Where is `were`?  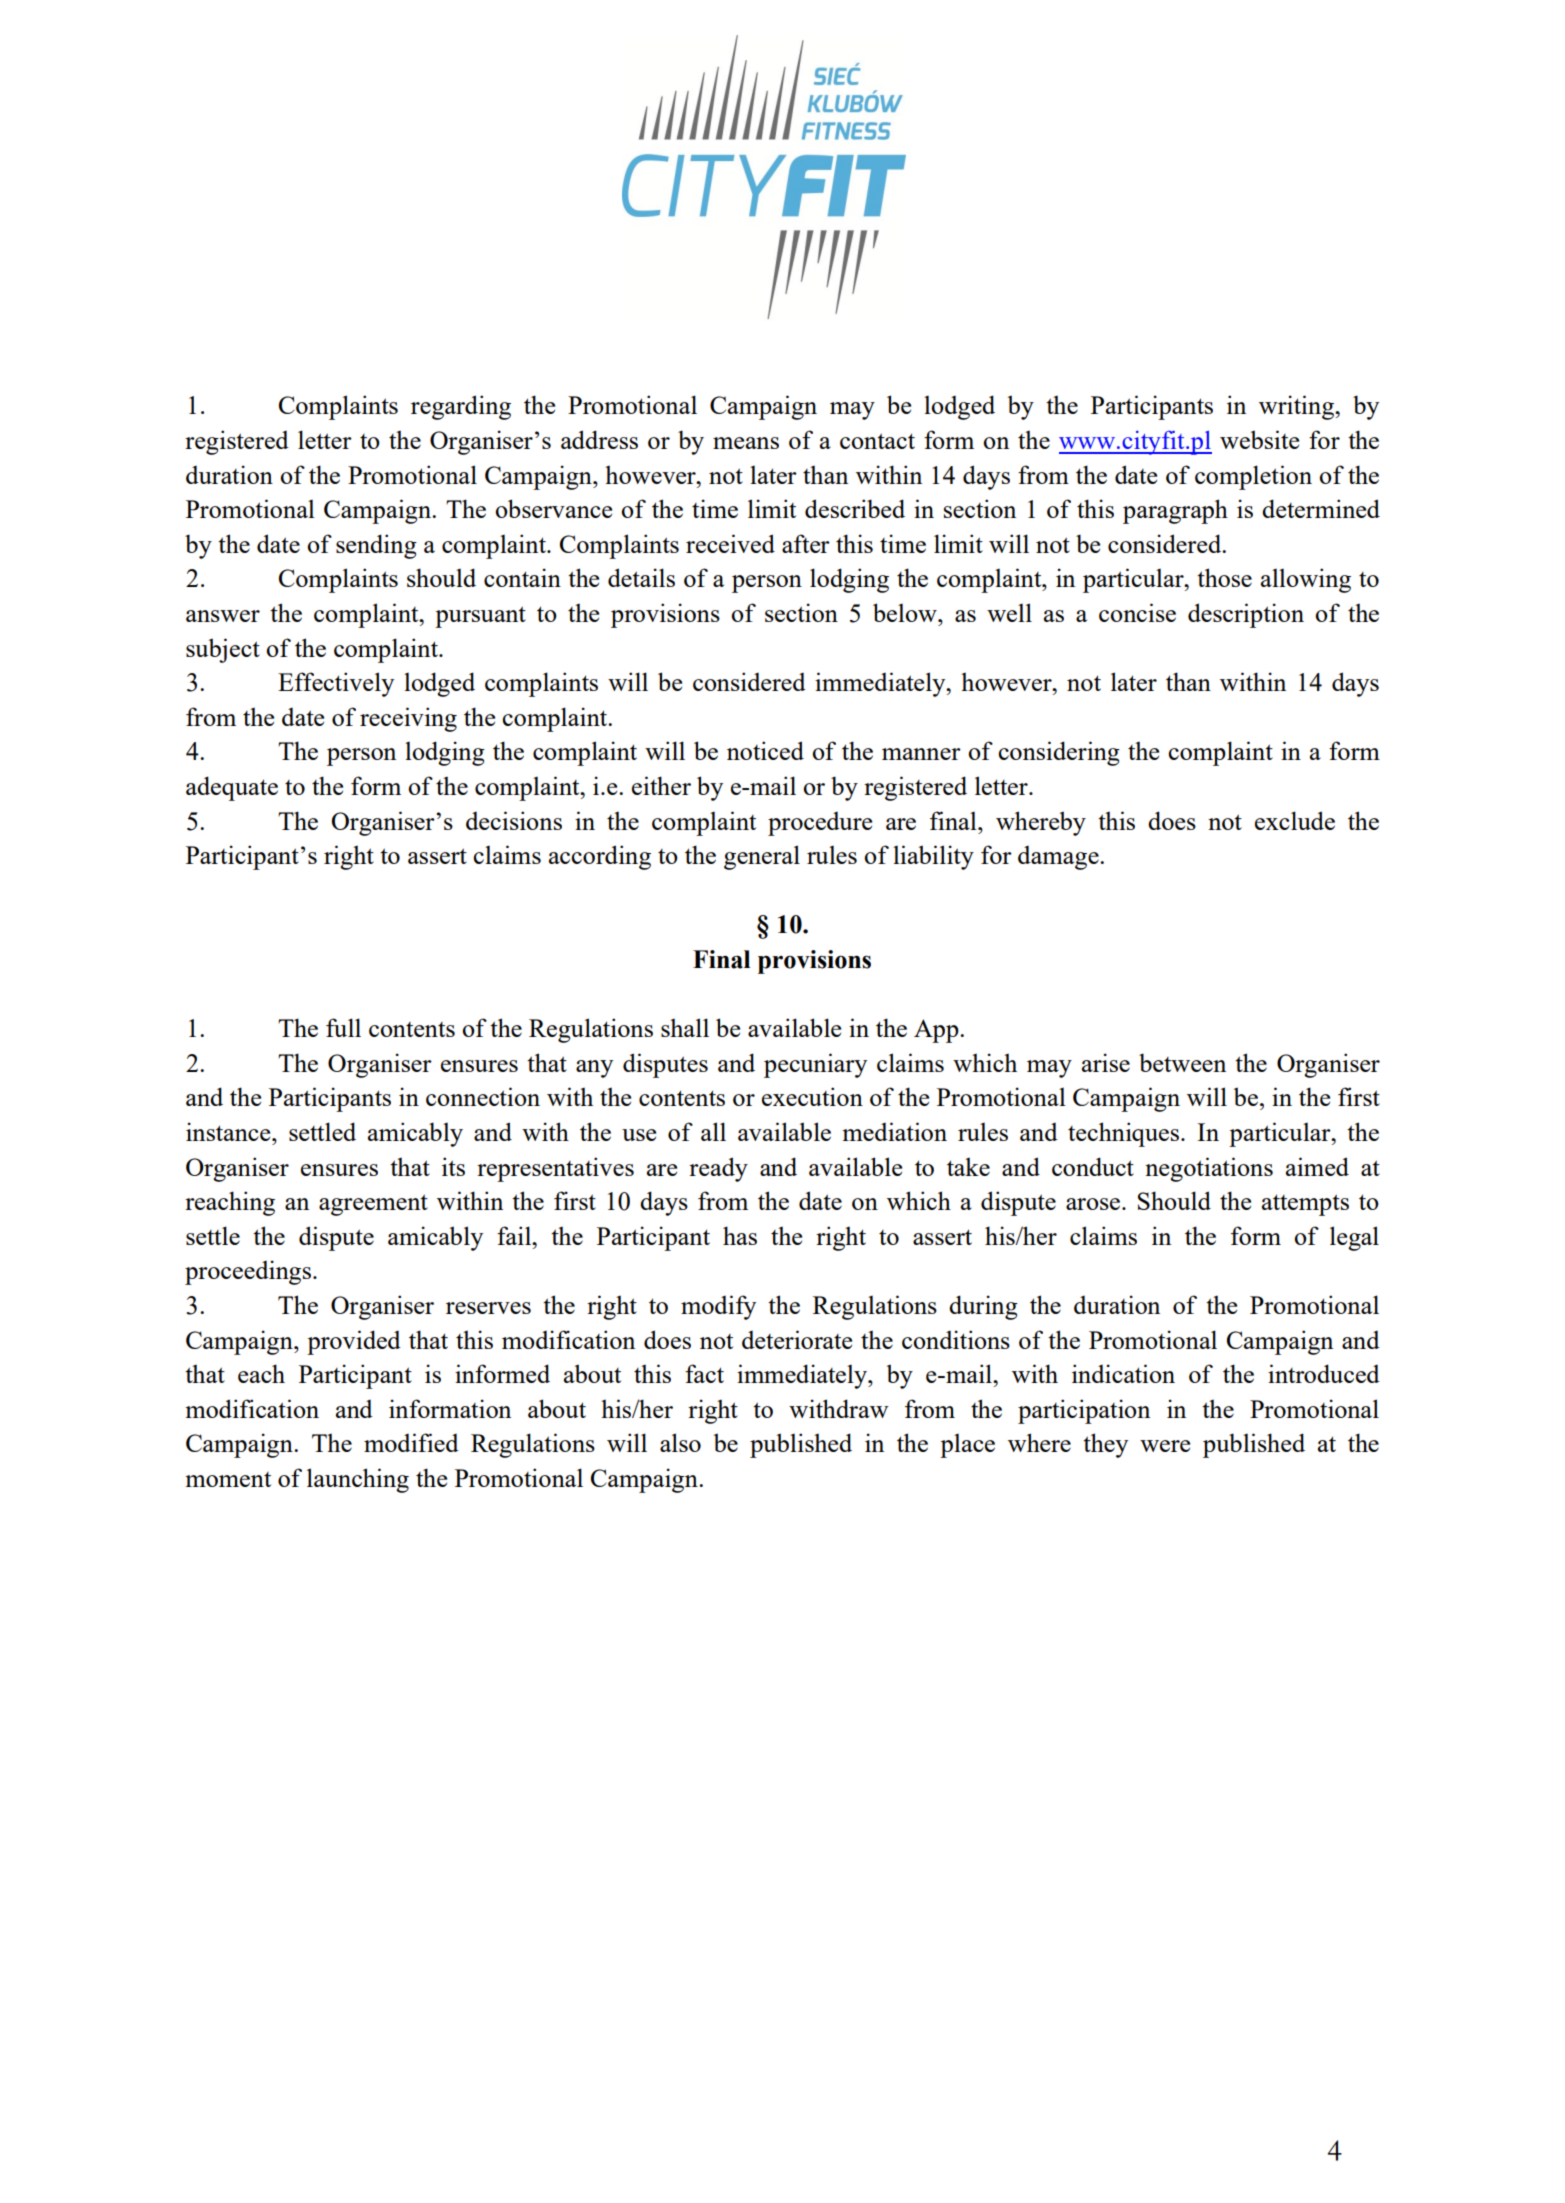 were is located at coordinates (1165, 1446).
